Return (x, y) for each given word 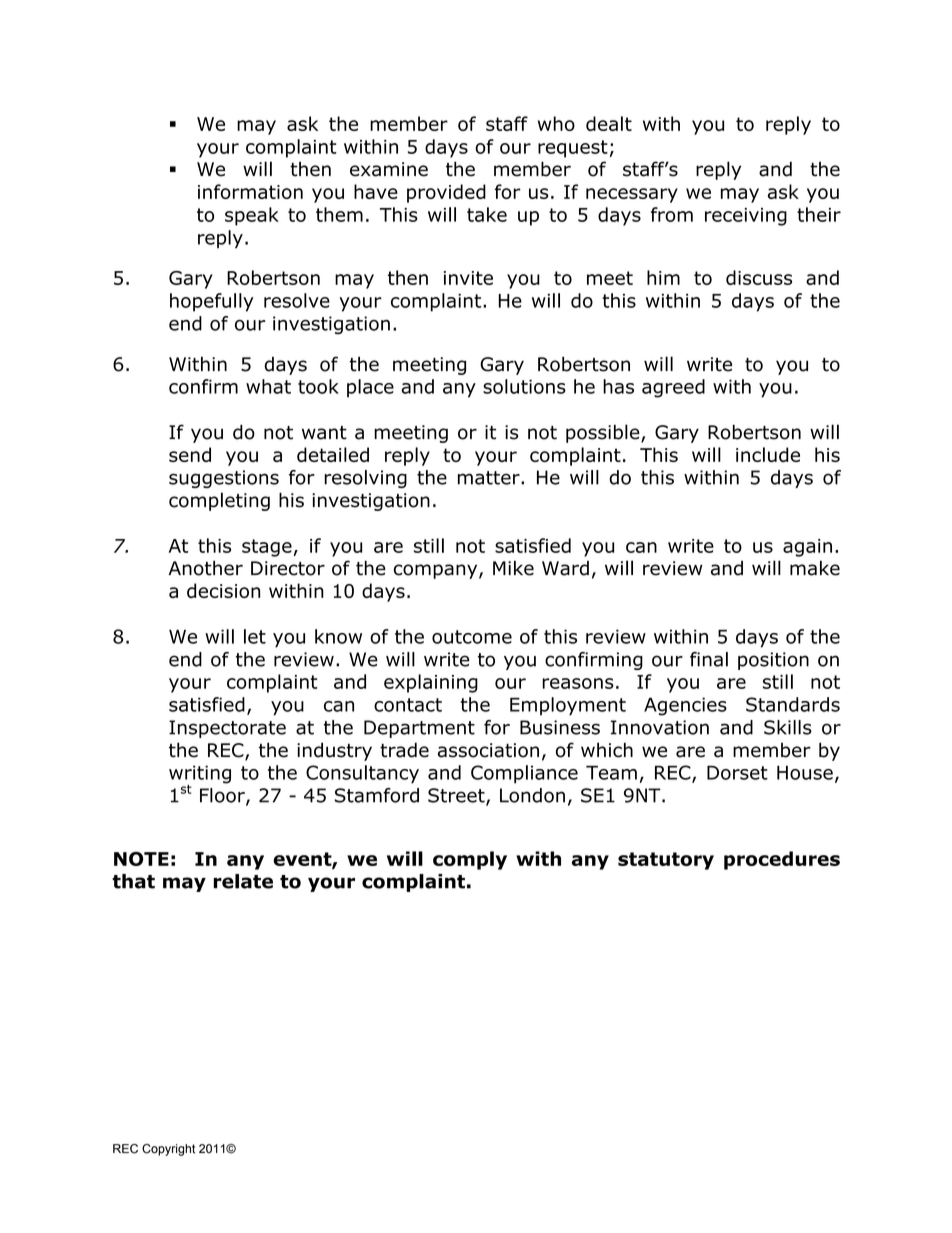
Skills (788, 727)
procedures (782, 860)
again (807, 548)
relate (243, 881)
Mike (513, 568)
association (488, 750)
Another (206, 568)
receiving (746, 217)
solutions (524, 386)
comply (470, 860)
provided (446, 193)
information (250, 191)
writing (200, 775)
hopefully (211, 302)
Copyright (168, 1150)
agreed (673, 388)
